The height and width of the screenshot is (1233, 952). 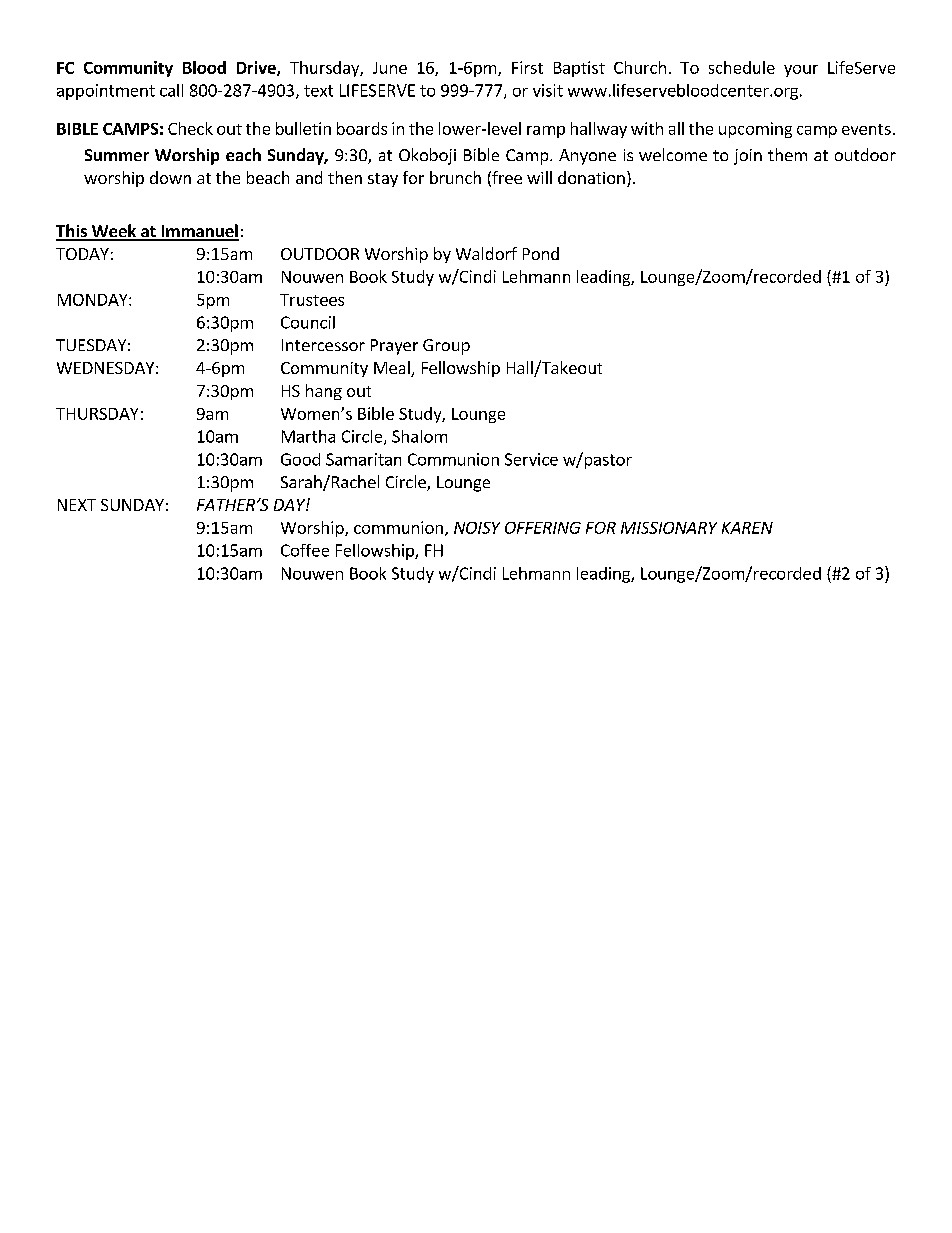 I want to click on NEXT, so click(x=77, y=505).
